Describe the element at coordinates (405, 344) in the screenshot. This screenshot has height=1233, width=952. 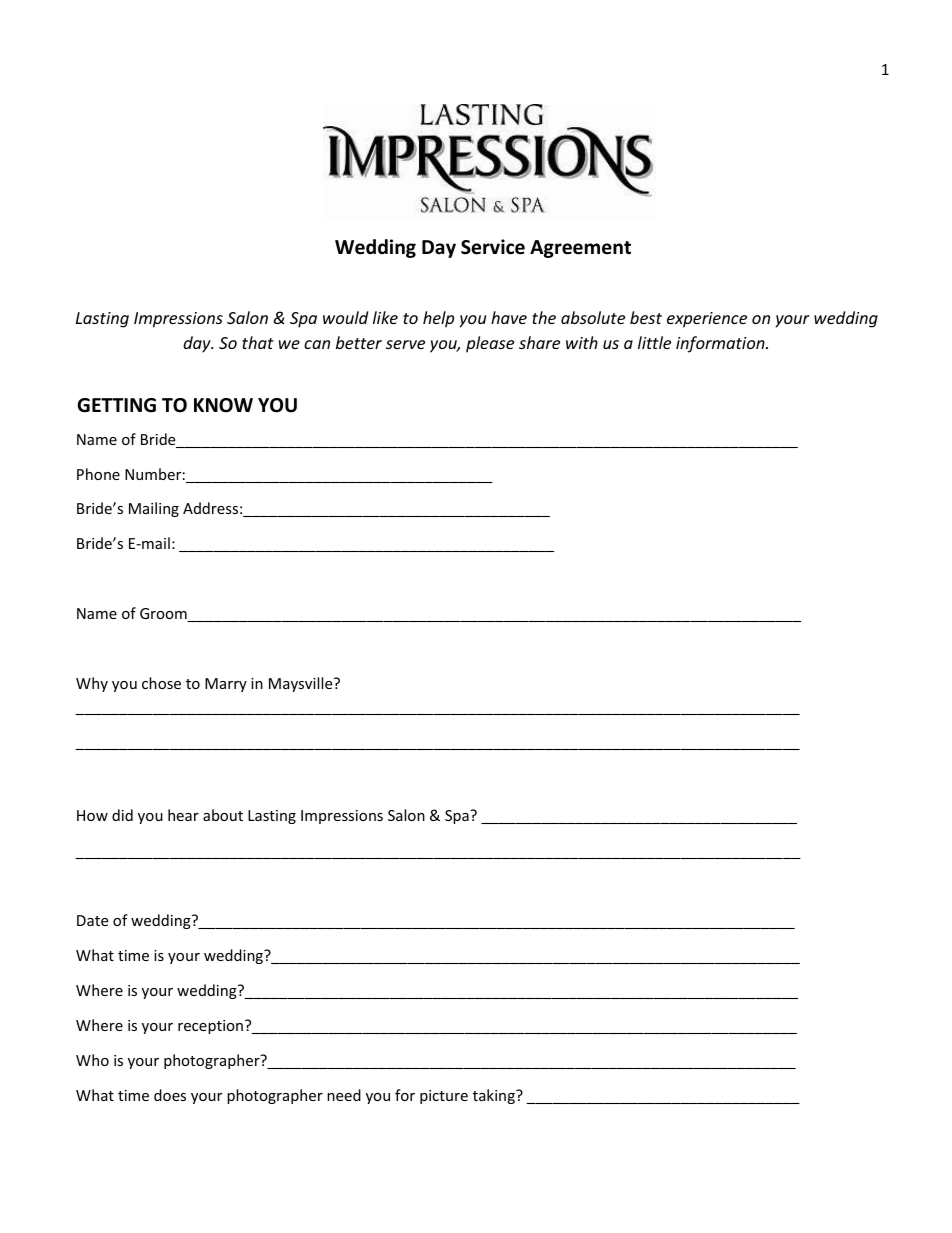
I see `serve` at that location.
